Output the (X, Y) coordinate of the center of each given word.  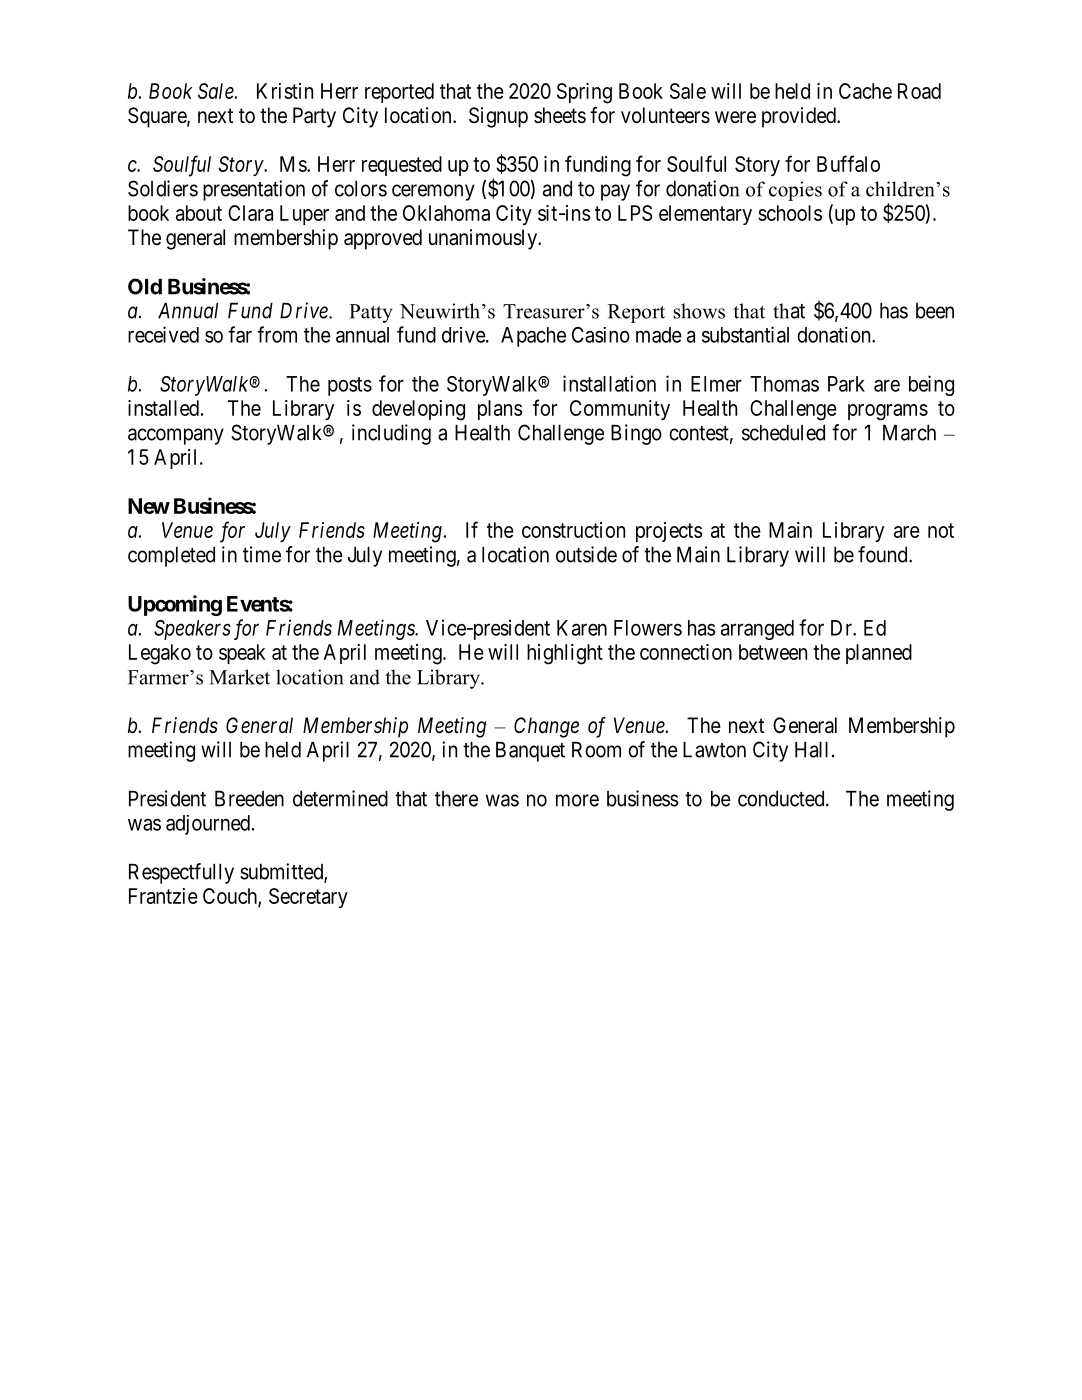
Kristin (285, 91)
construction (573, 530)
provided (800, 117)
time (262, 554)
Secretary (308, 898)
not (941, 530)
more (577, 800)
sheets (560, 115)
